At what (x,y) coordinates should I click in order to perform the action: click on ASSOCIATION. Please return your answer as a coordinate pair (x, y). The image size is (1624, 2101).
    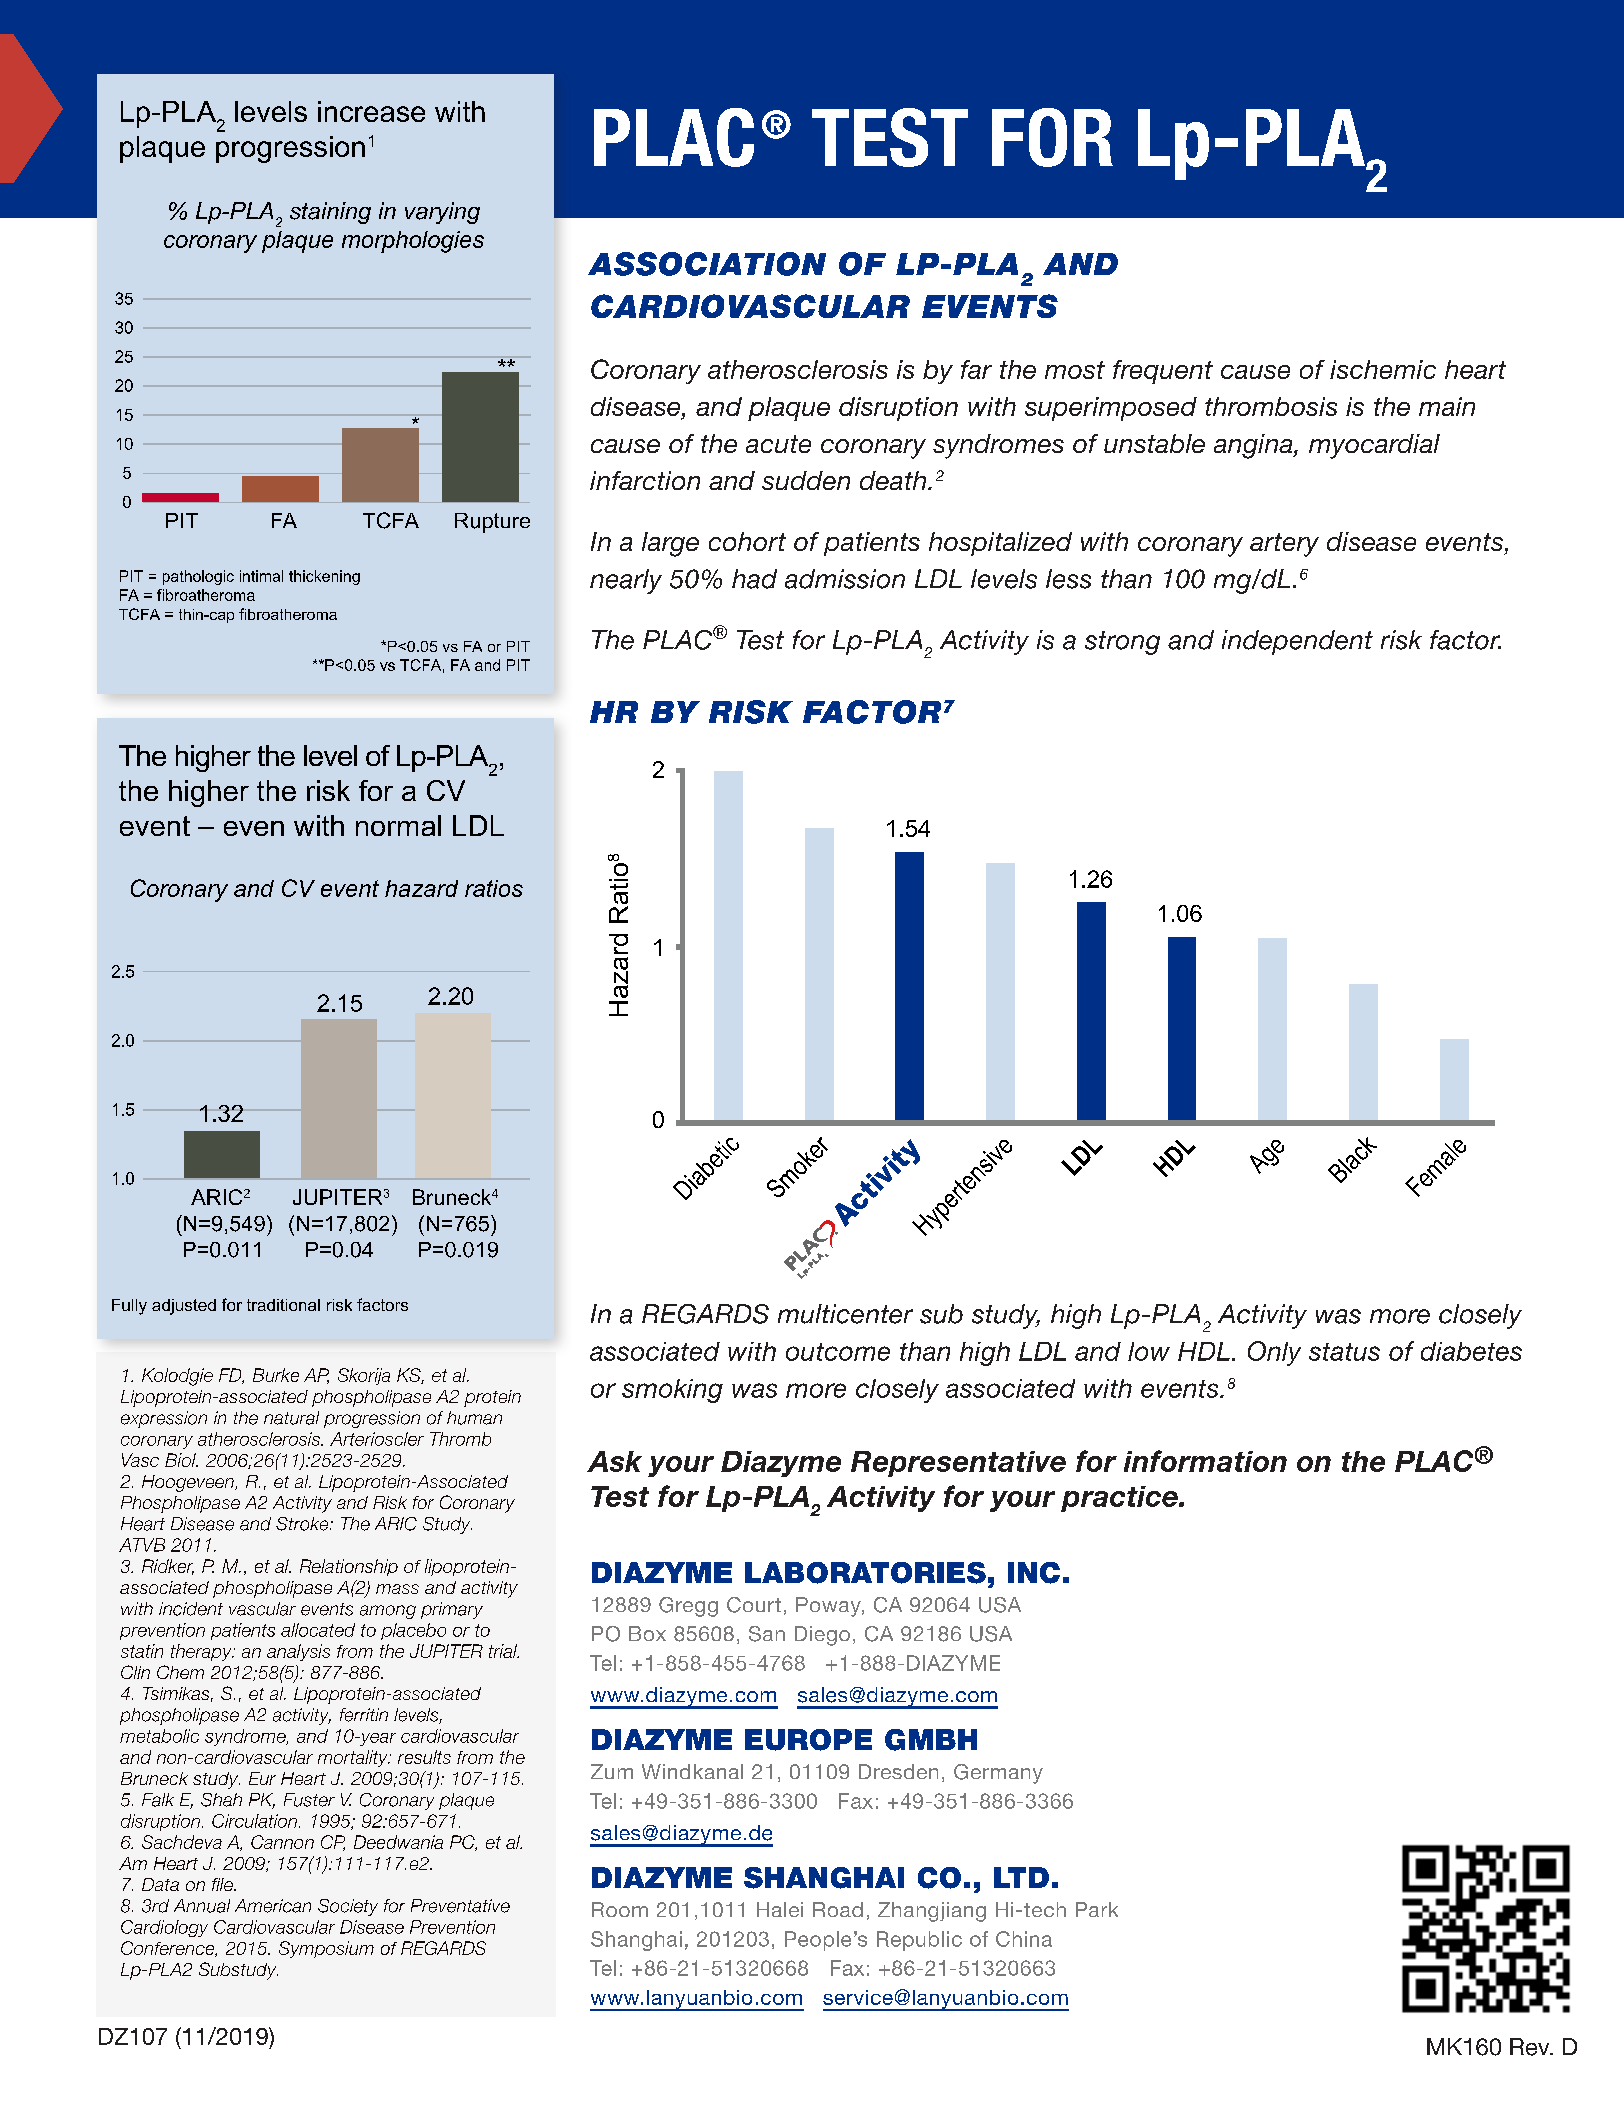
    Looking at the image, I should click on (707, 264).
